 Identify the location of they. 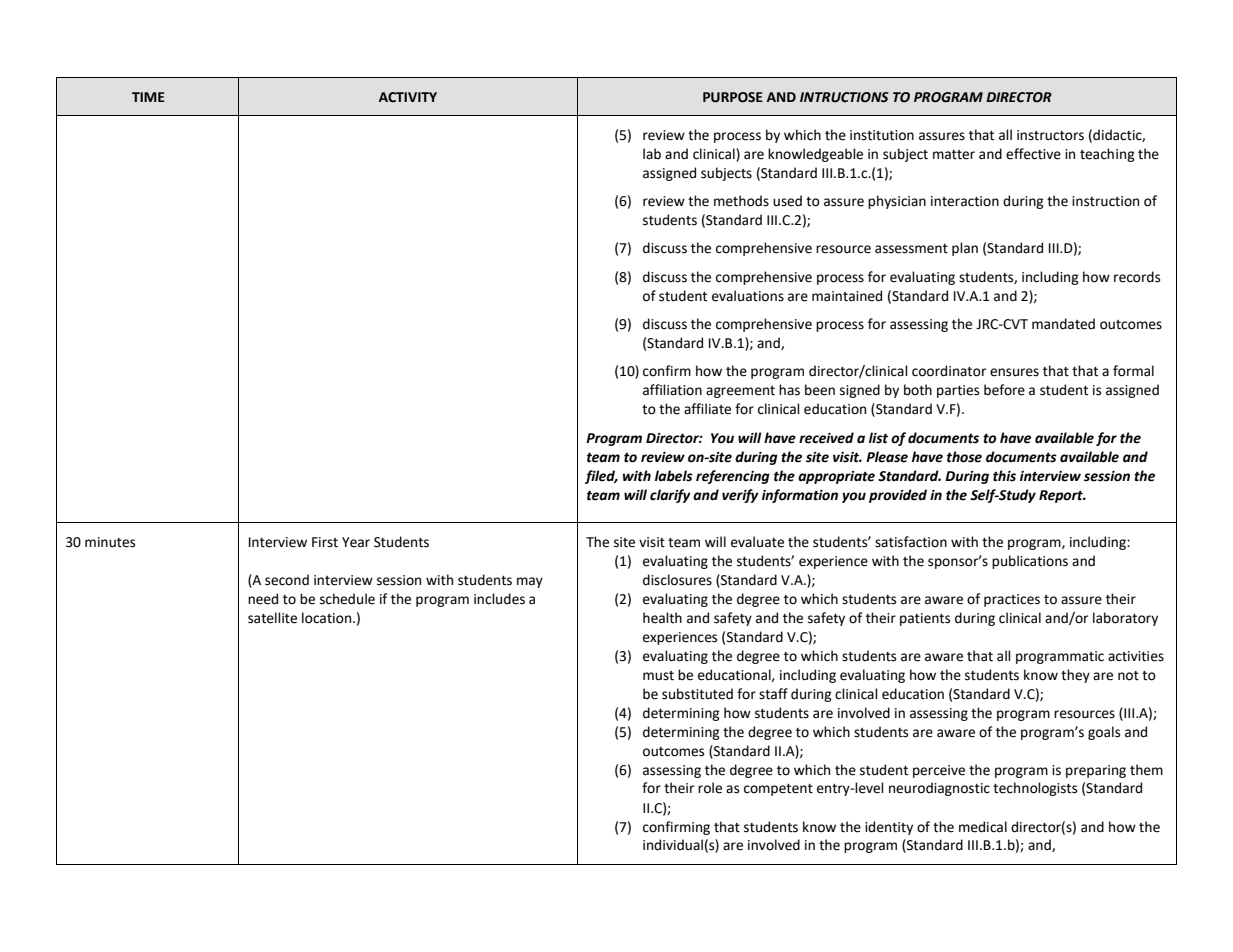
(1075, 676).
